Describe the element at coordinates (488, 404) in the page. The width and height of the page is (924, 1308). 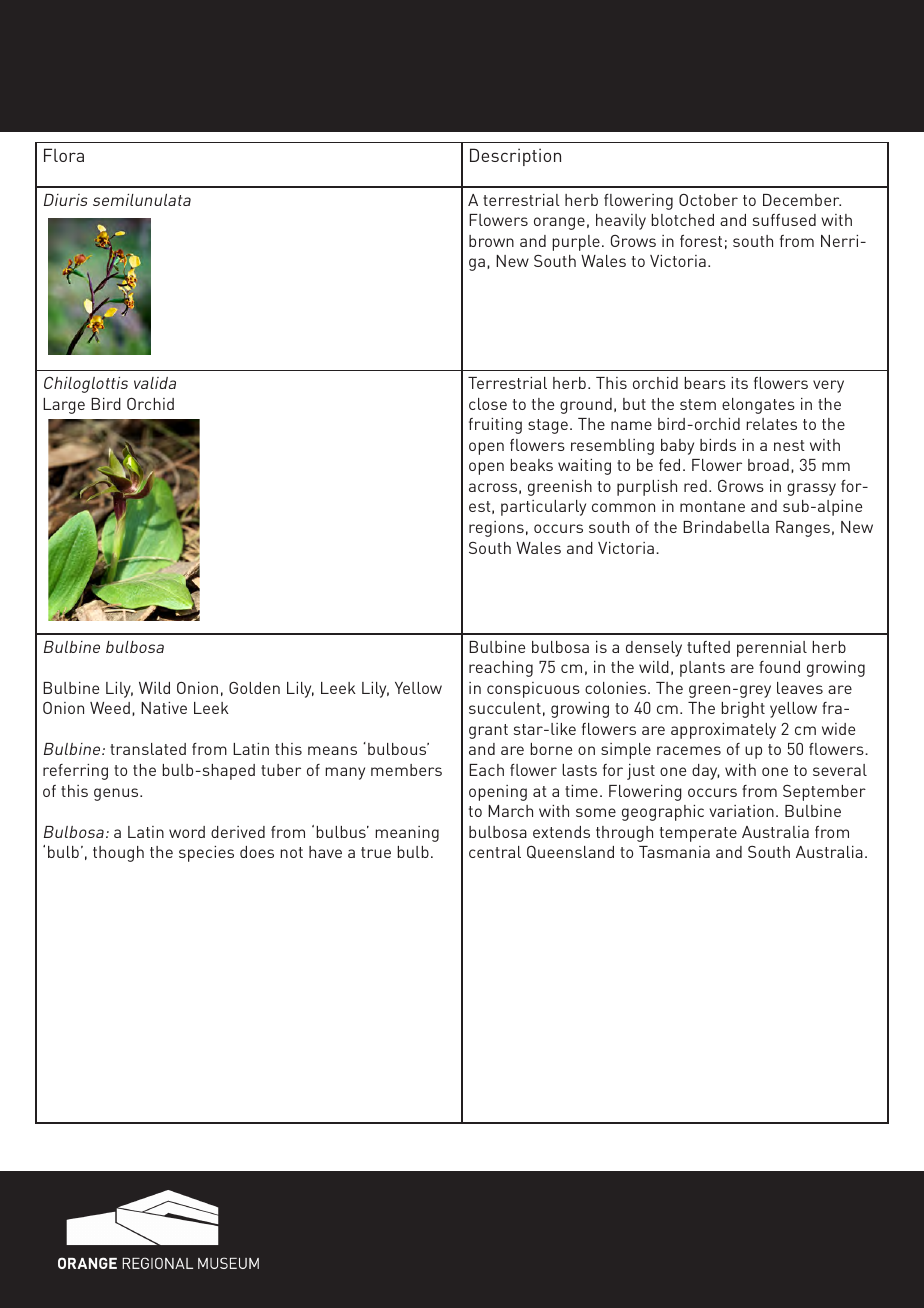
I see `close` at that location.
